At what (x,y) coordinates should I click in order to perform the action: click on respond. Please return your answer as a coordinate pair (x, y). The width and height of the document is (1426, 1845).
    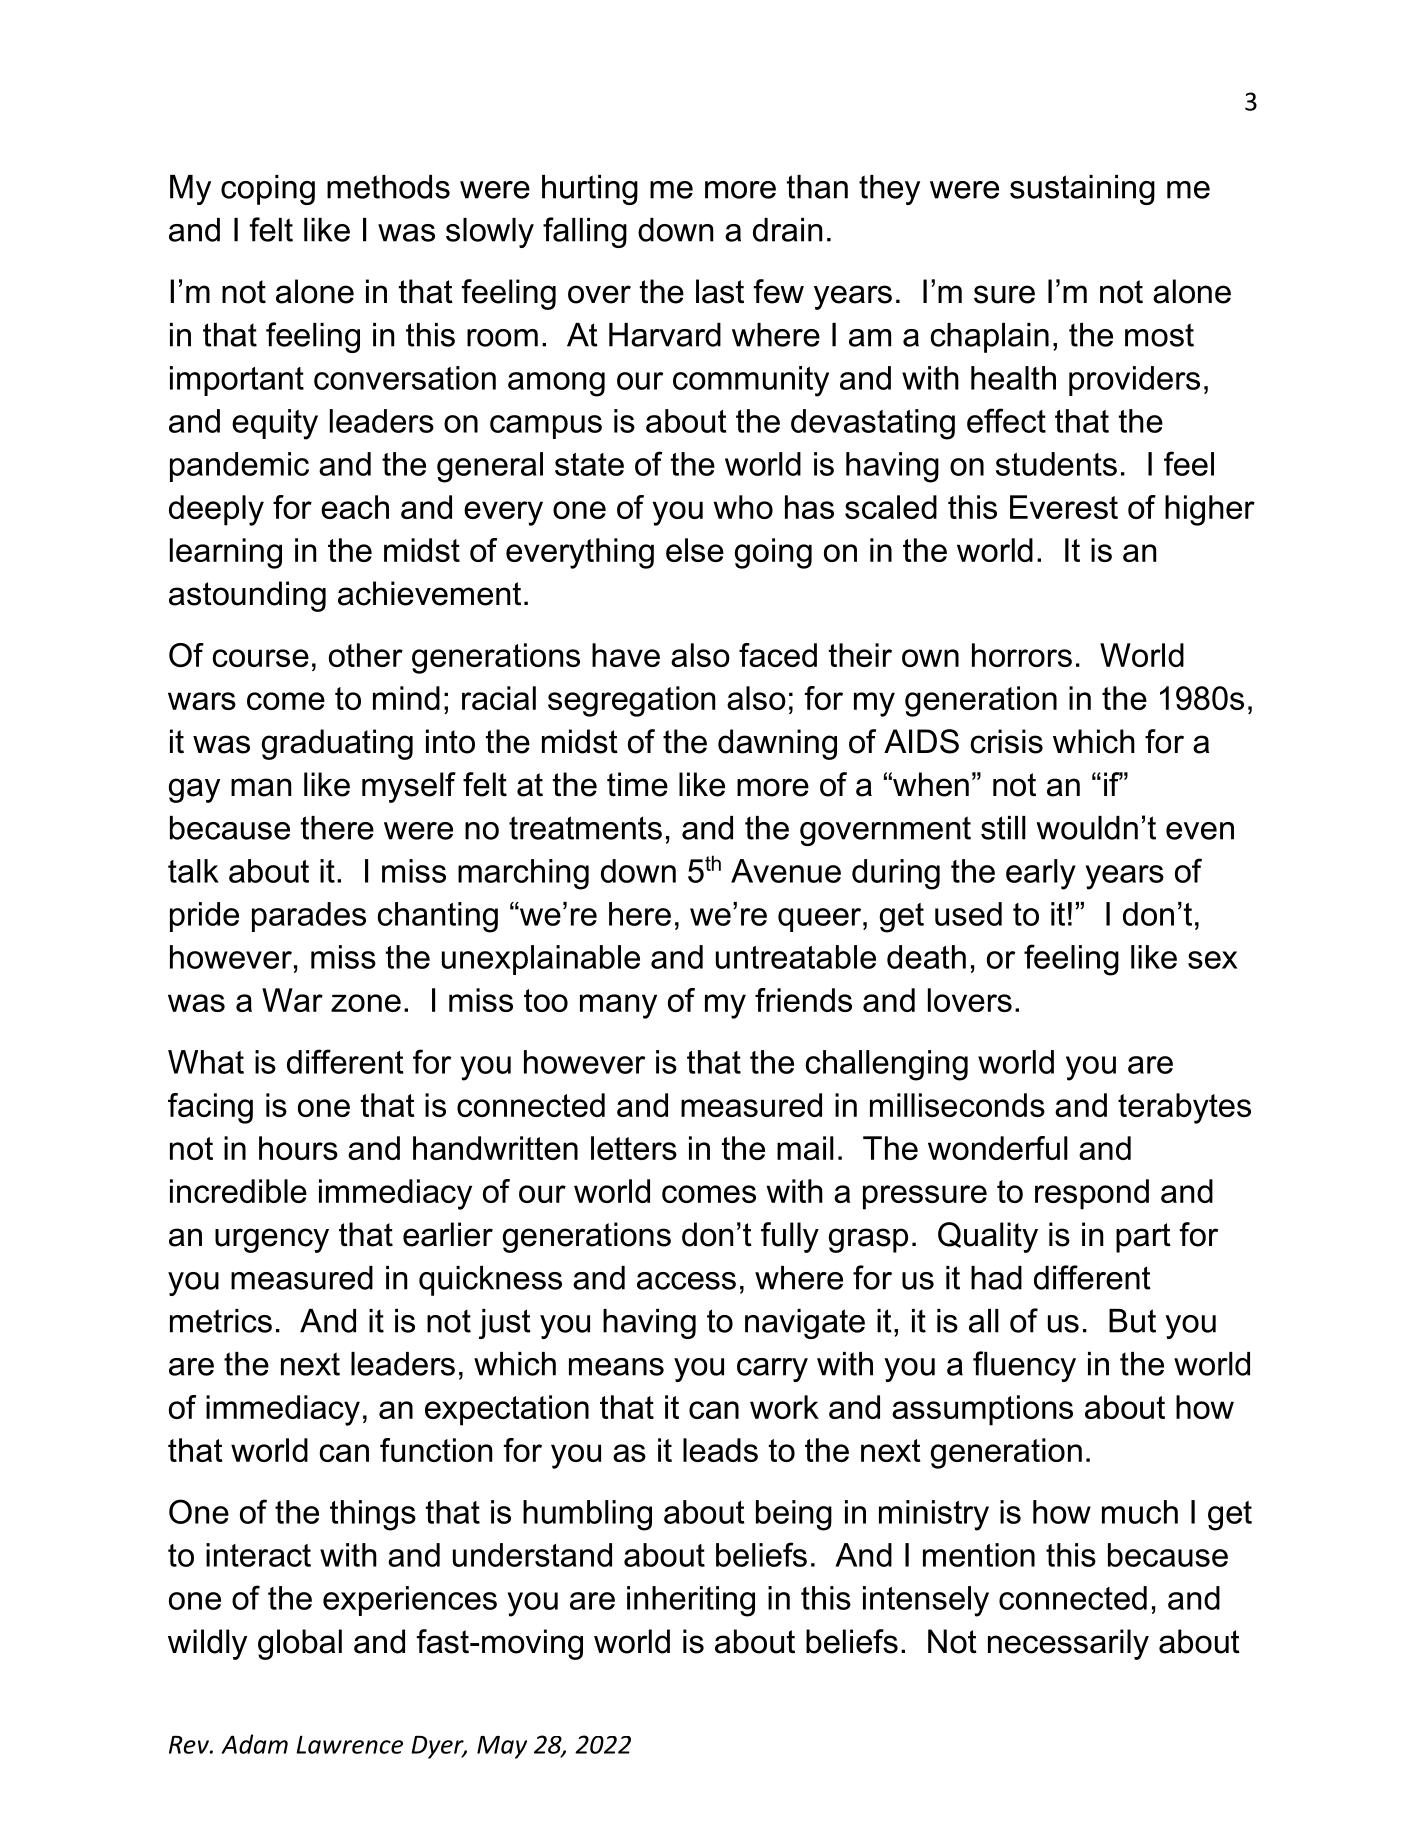
    Looking at the image, I should click on (1092, 1194).
